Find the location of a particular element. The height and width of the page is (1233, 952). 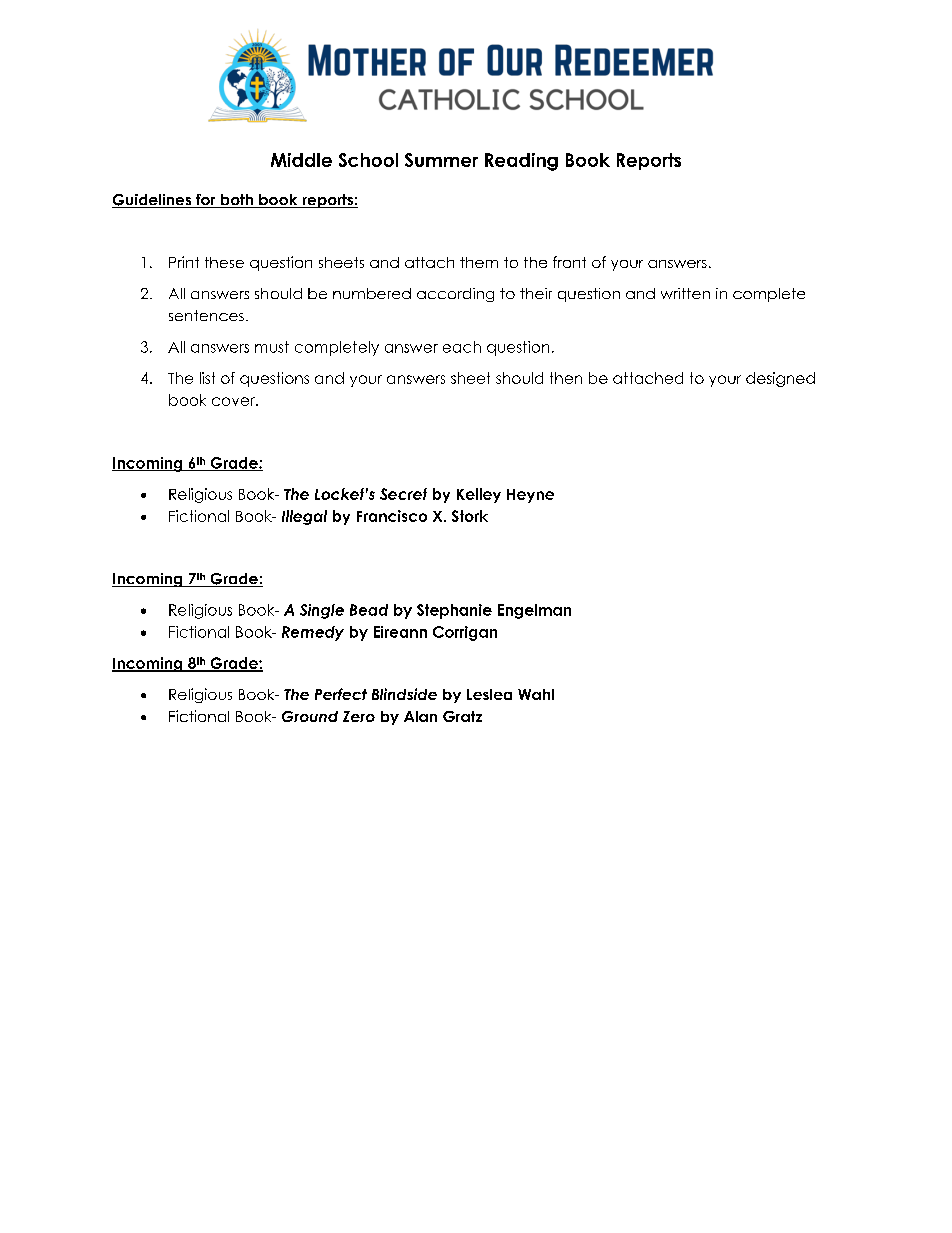

Stephanie is located at coordinates (454, 611).
